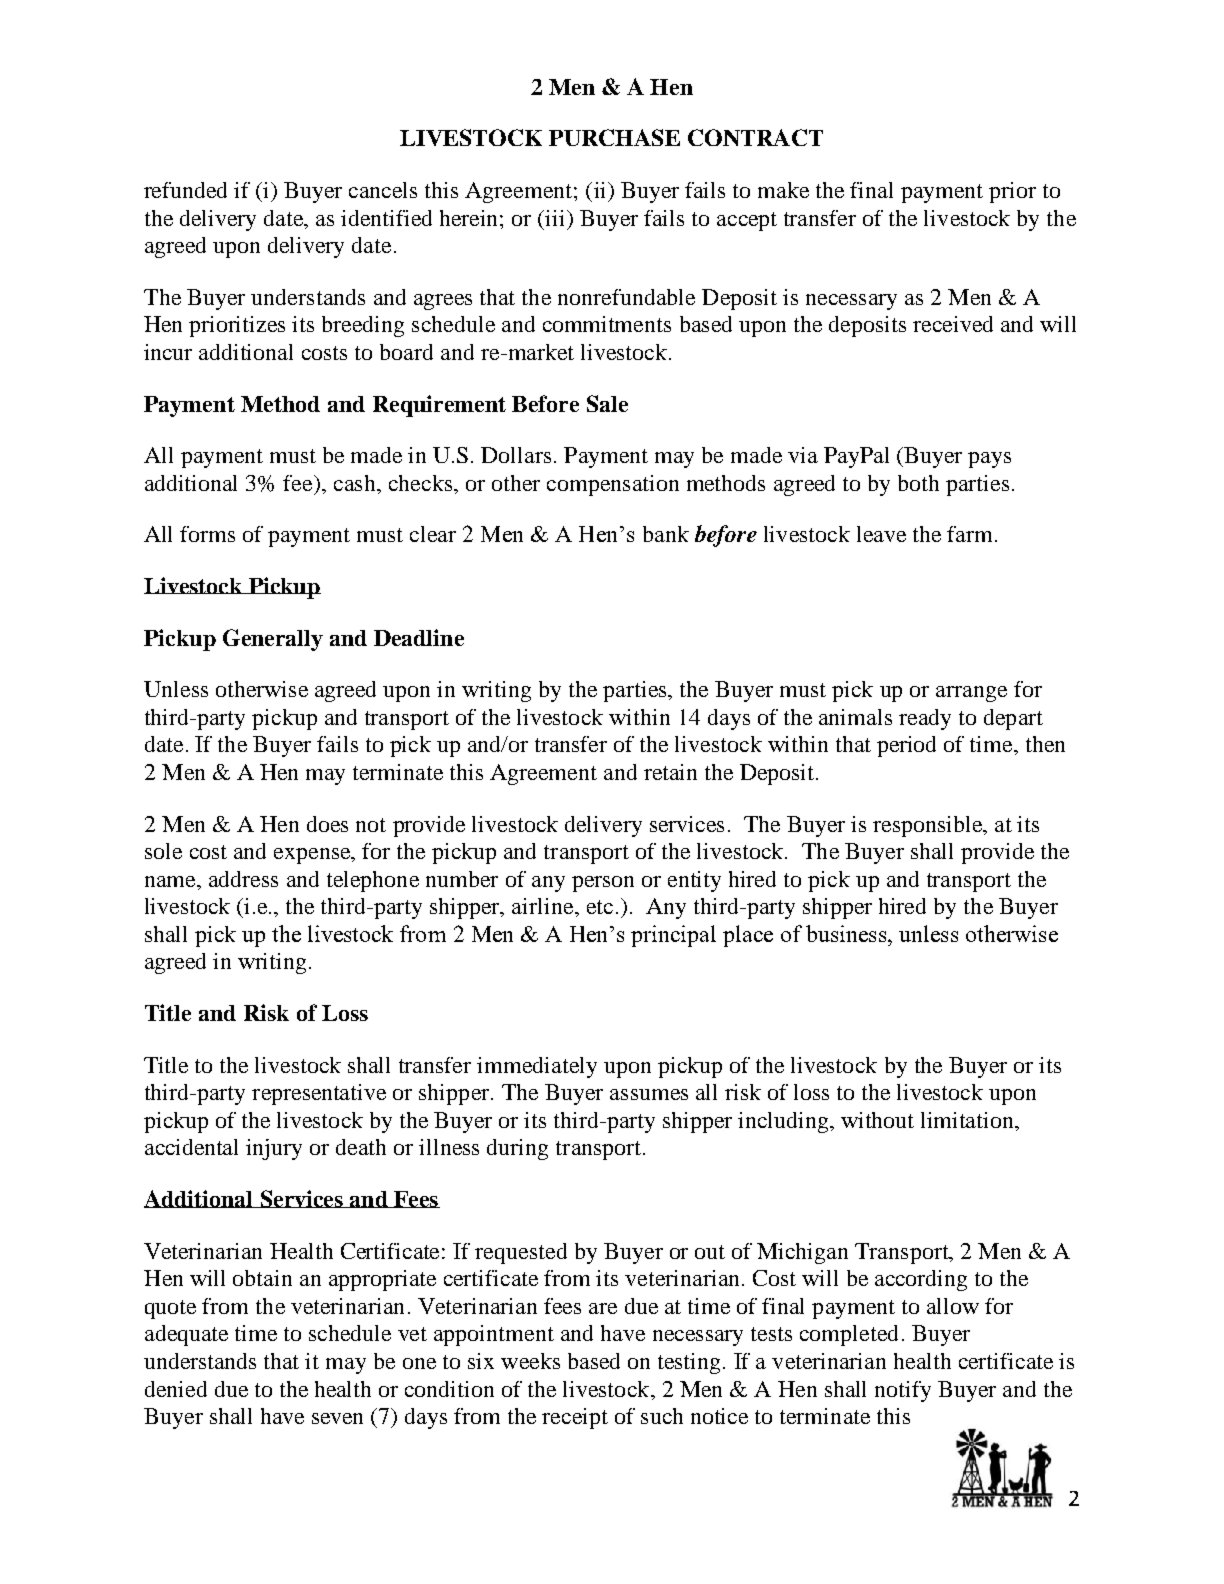 Image resolution: width=1224 pixels, height=1584 pixels. I want to click on limitation, so click(968, 1120).
